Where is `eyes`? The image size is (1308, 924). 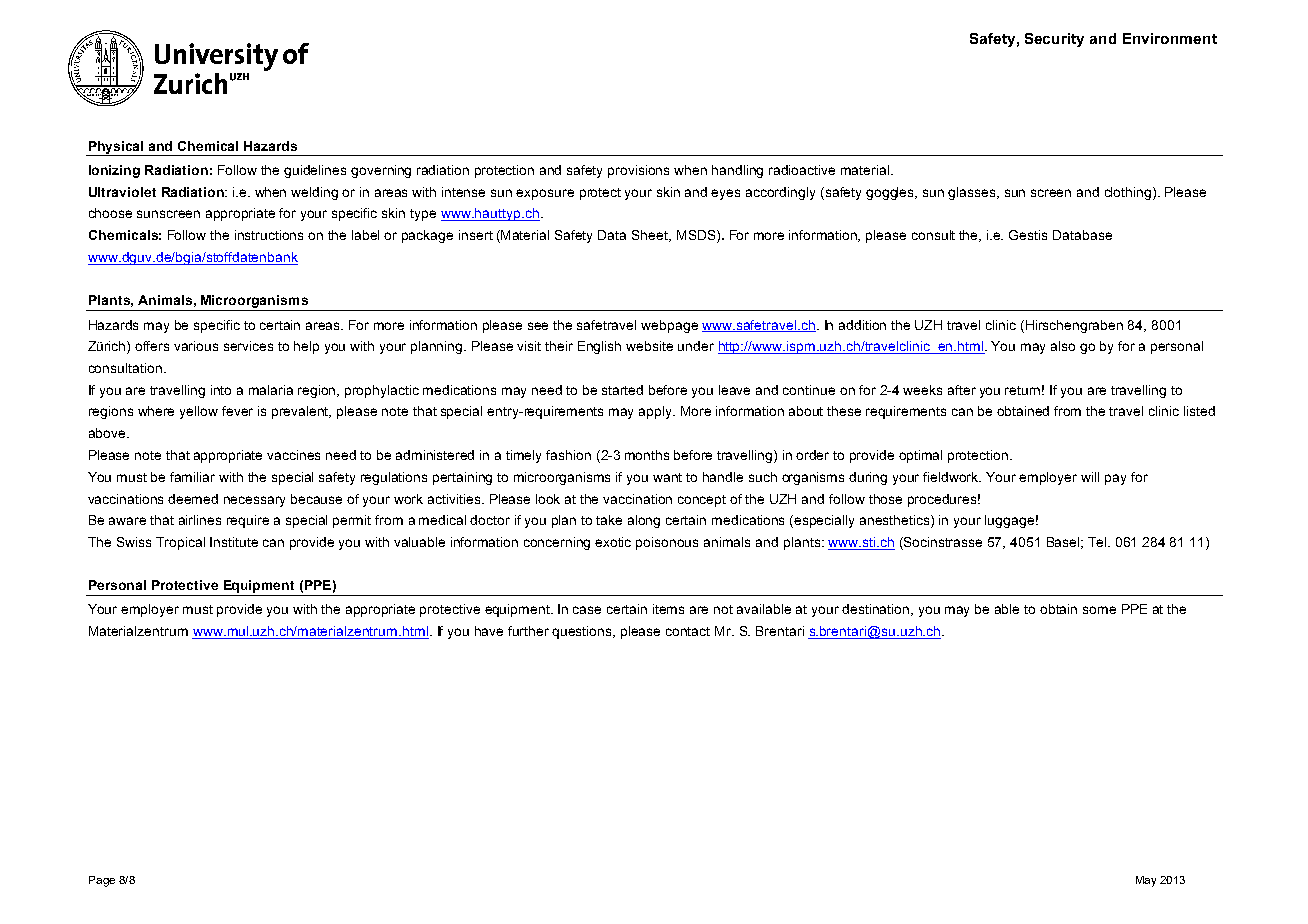 eyes is located at coordinates (725, 194).
